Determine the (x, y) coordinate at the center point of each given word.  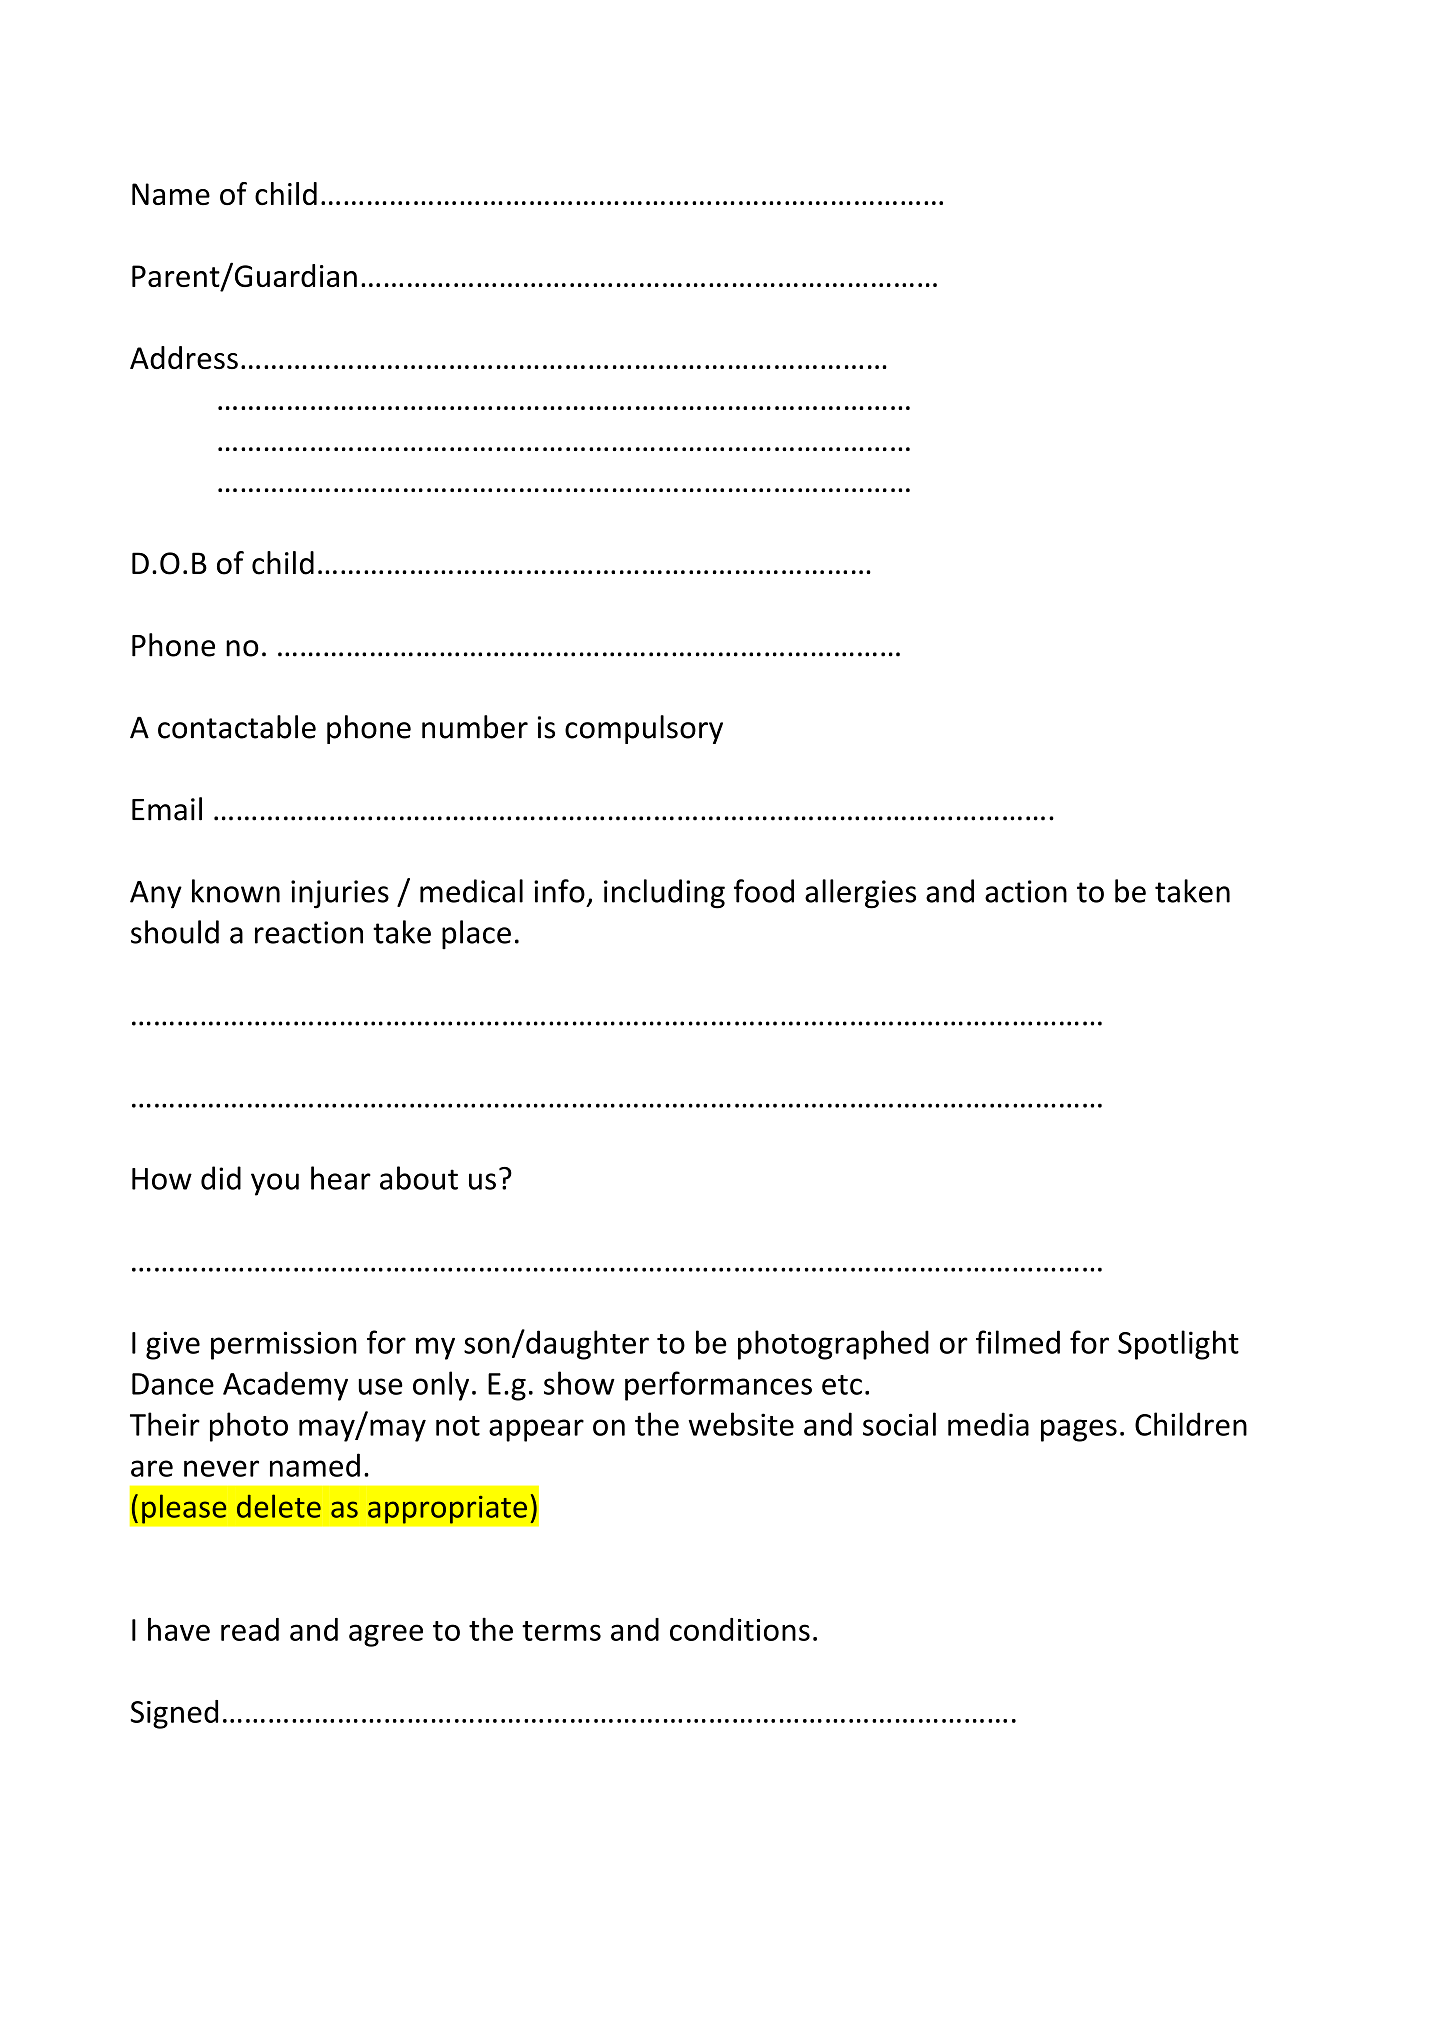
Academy (285, 1386)
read (250, 1629)
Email (167, 809)
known (236, 891)
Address (184, 357)
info (559, 891)
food (764, 891)
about (419, 1178)
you (275, 1184)
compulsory (644, 729)
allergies (860, 894)
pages (1079, 1430)
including (664, 894)
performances (718, 1386)
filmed (1018, 1342)
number (475, 727)
